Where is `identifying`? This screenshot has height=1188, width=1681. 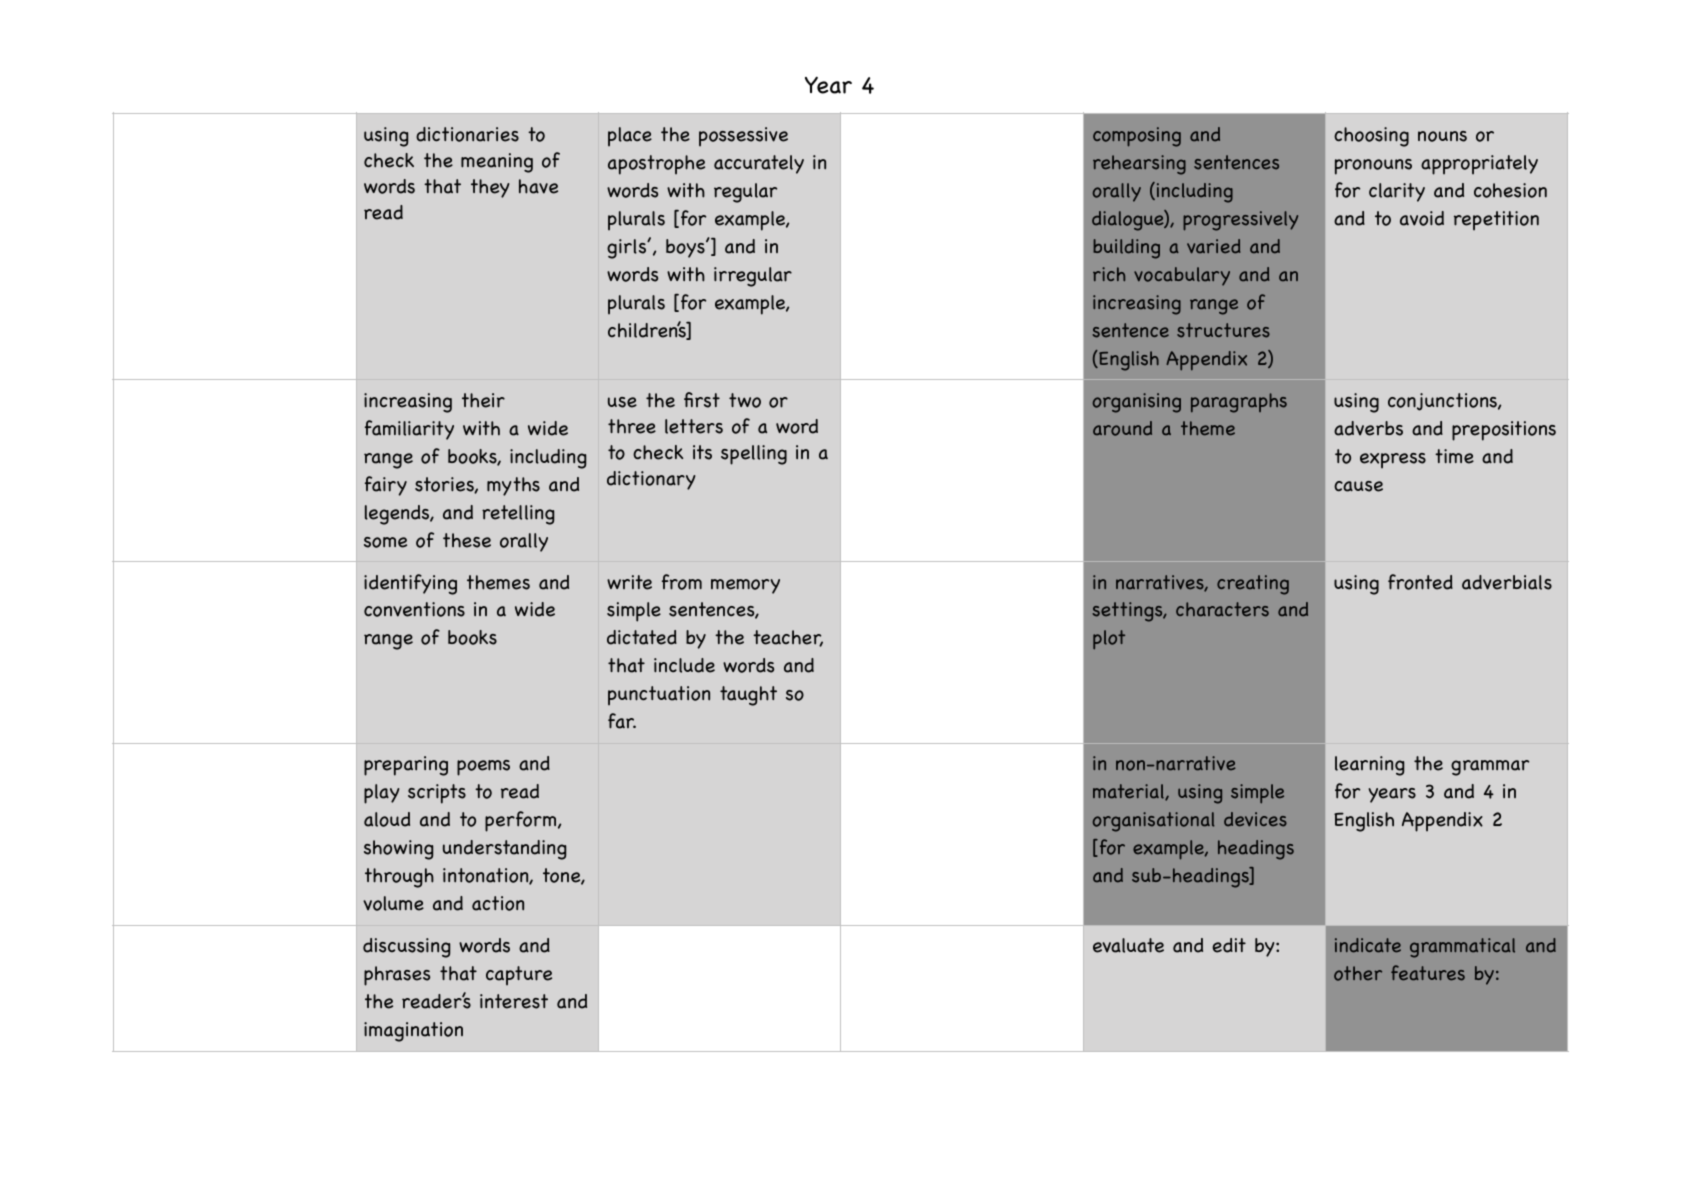
identifying is located at coordinates (410, 584).
